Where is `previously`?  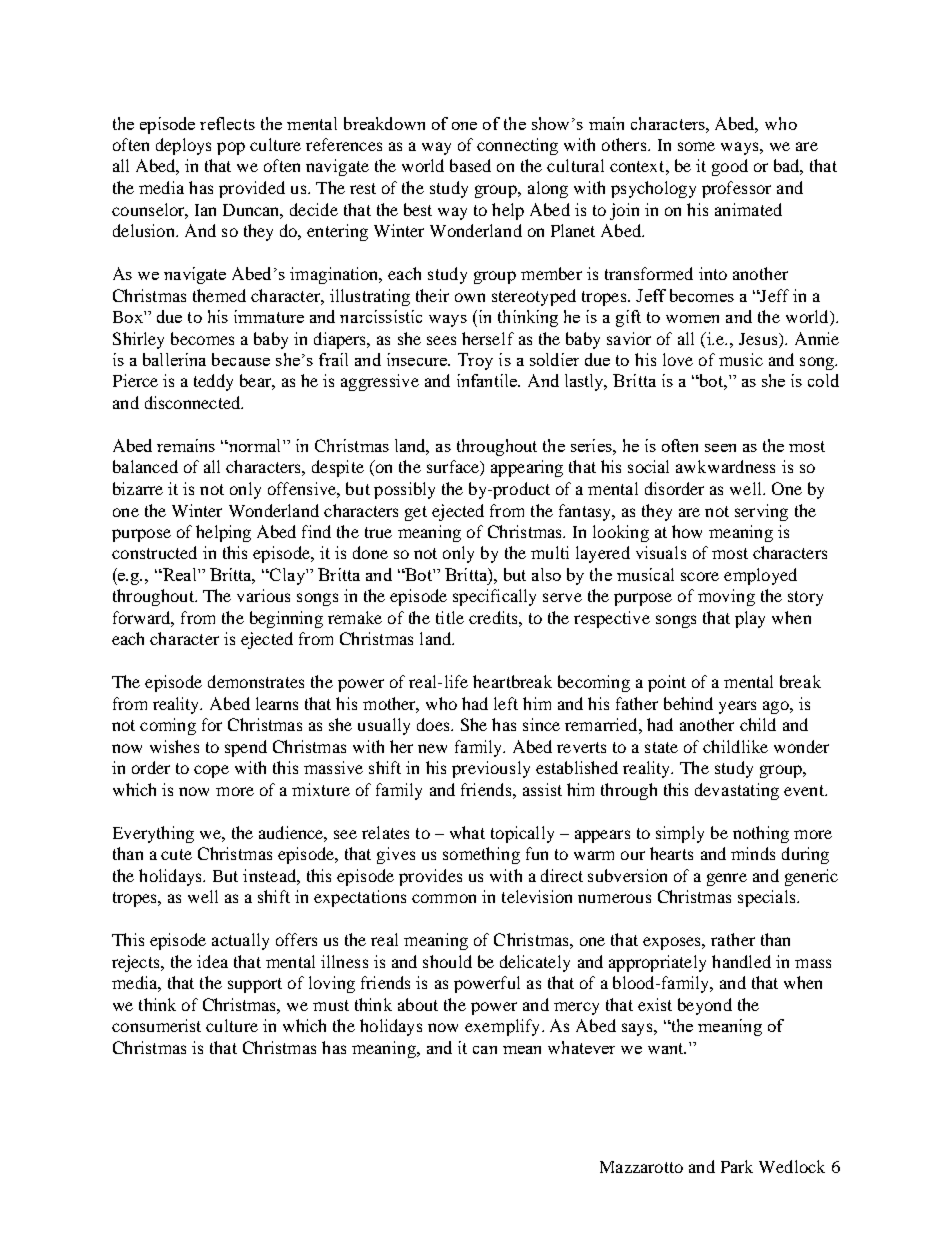
previously is located at coordinates (491, 769).
